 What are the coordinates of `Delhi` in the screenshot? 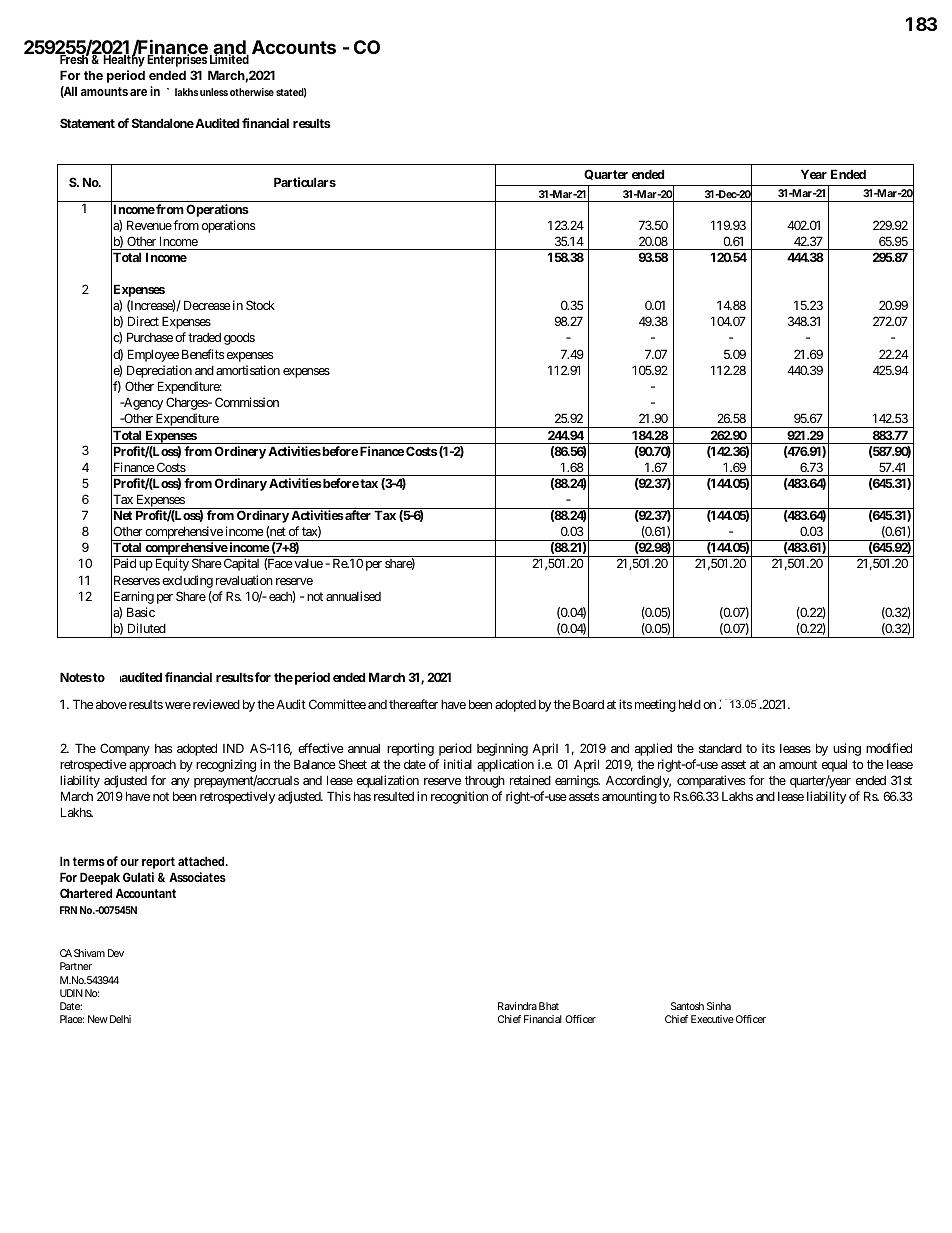 It's located at (120, 1019).
